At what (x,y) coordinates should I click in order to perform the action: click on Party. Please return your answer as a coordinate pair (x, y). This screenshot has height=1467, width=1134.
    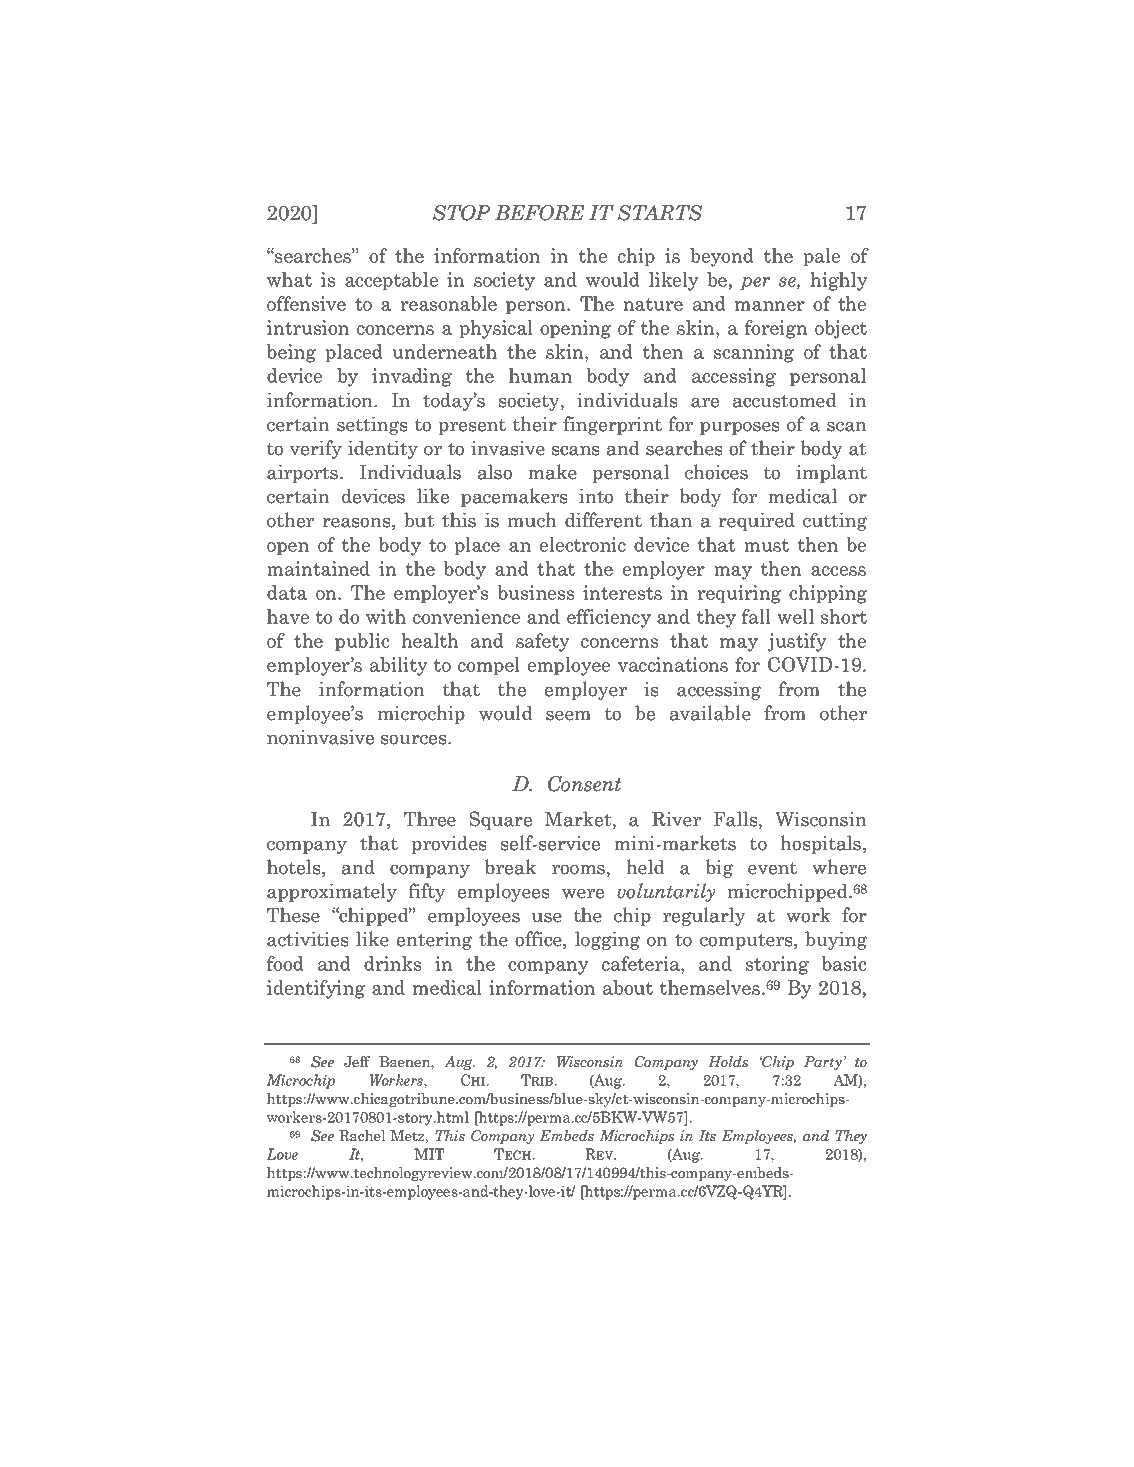
    Looking at the image, I should click on (823, 1063).
